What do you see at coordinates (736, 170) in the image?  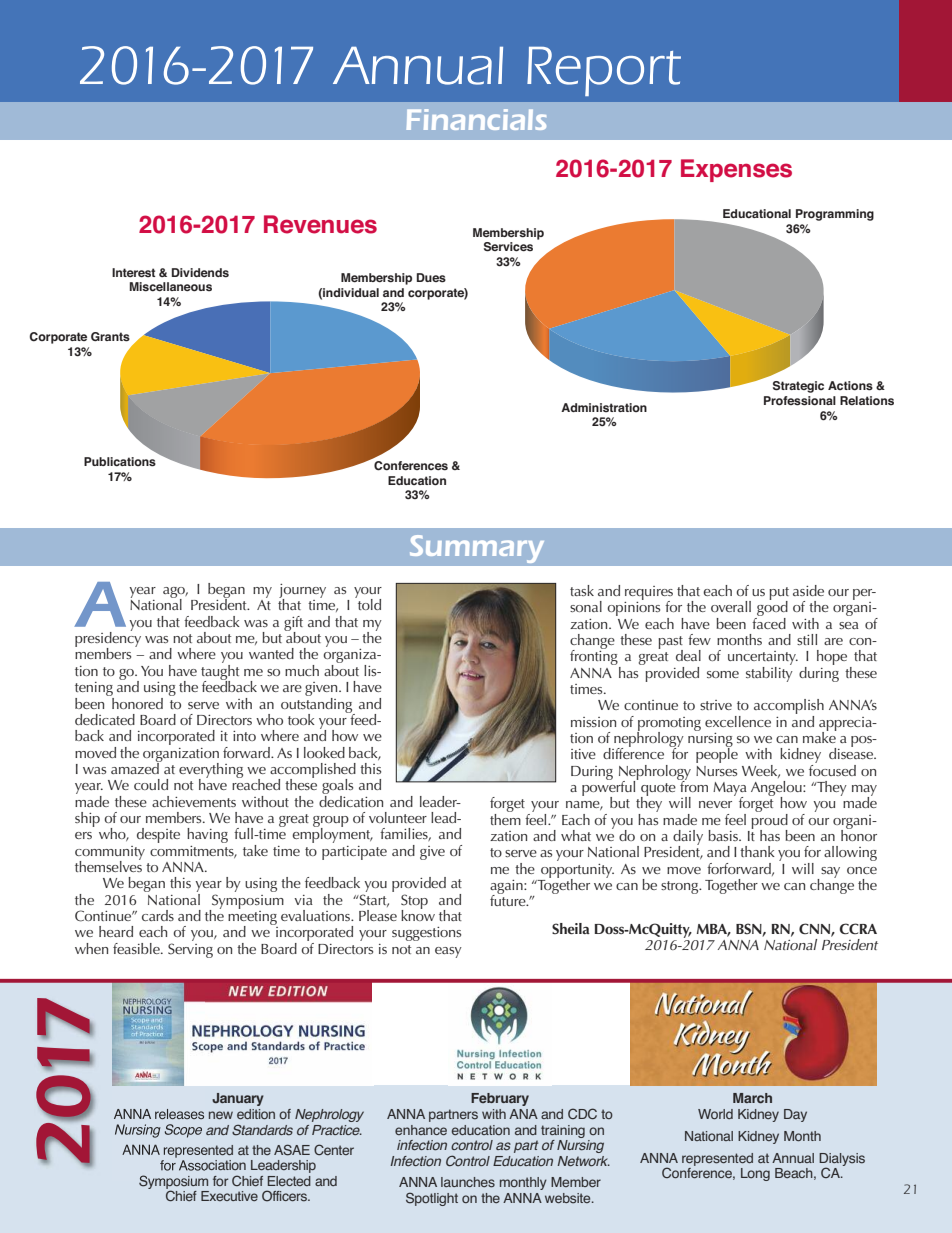 I see `Expenses` at bounding box center [736, 170].
